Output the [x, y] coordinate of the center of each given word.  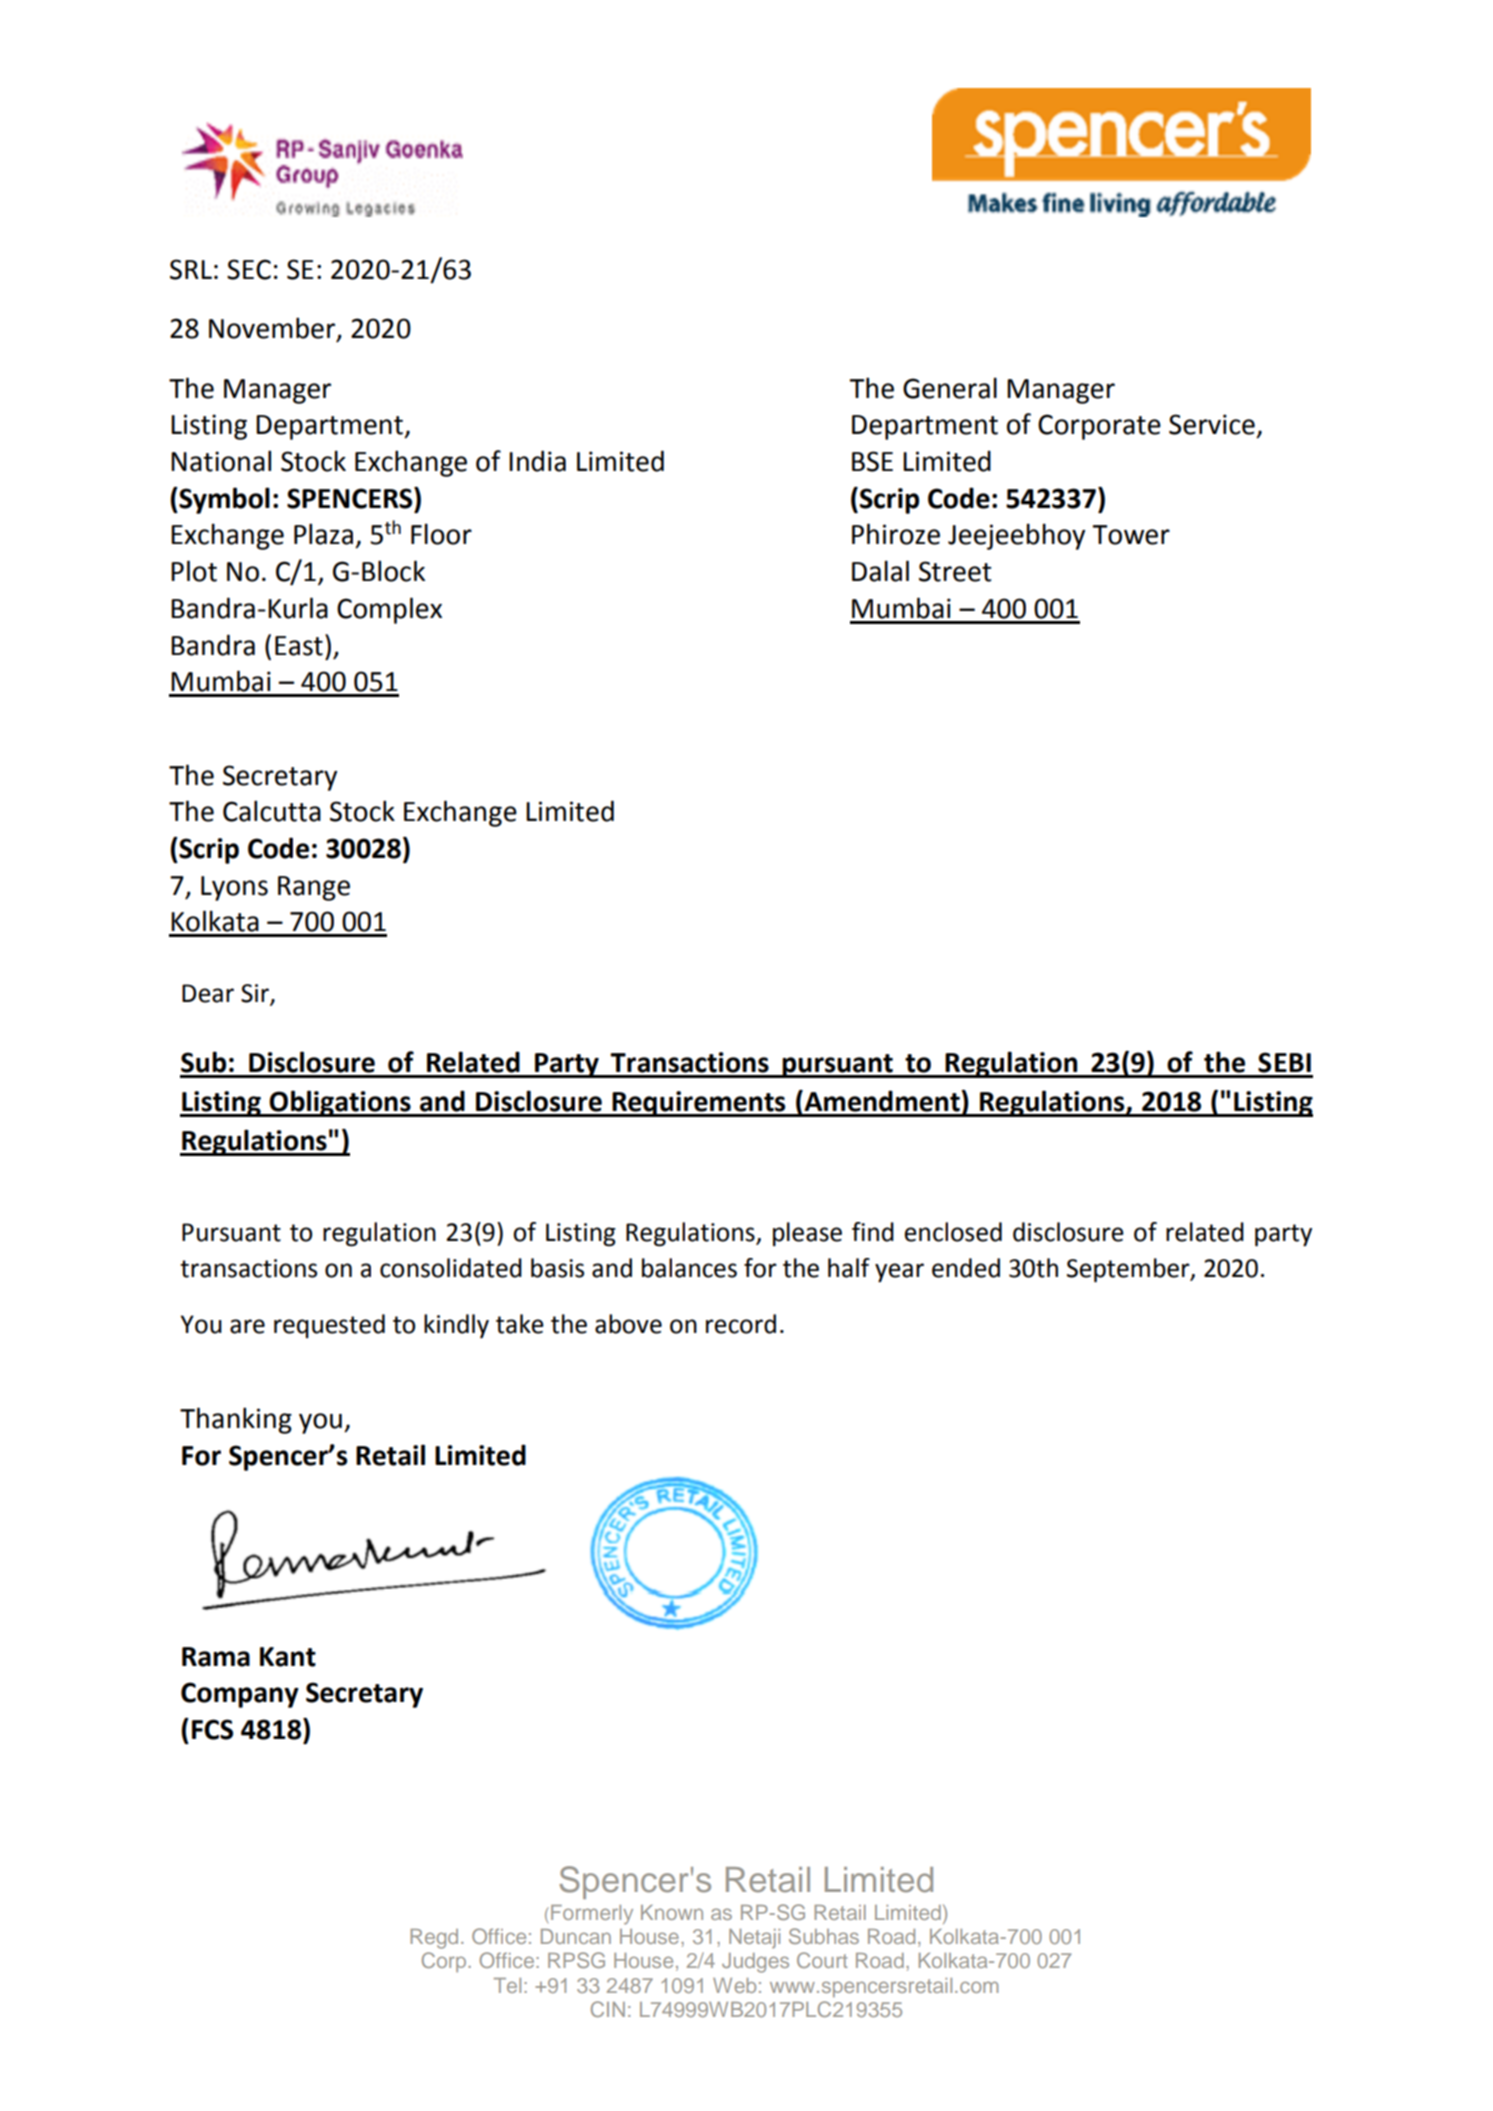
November [273, 329]
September [1129, 1270]
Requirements [699, 1104]
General [950, 388]
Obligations [340, 1103]
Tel [507, 1985]
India [537, 461]
